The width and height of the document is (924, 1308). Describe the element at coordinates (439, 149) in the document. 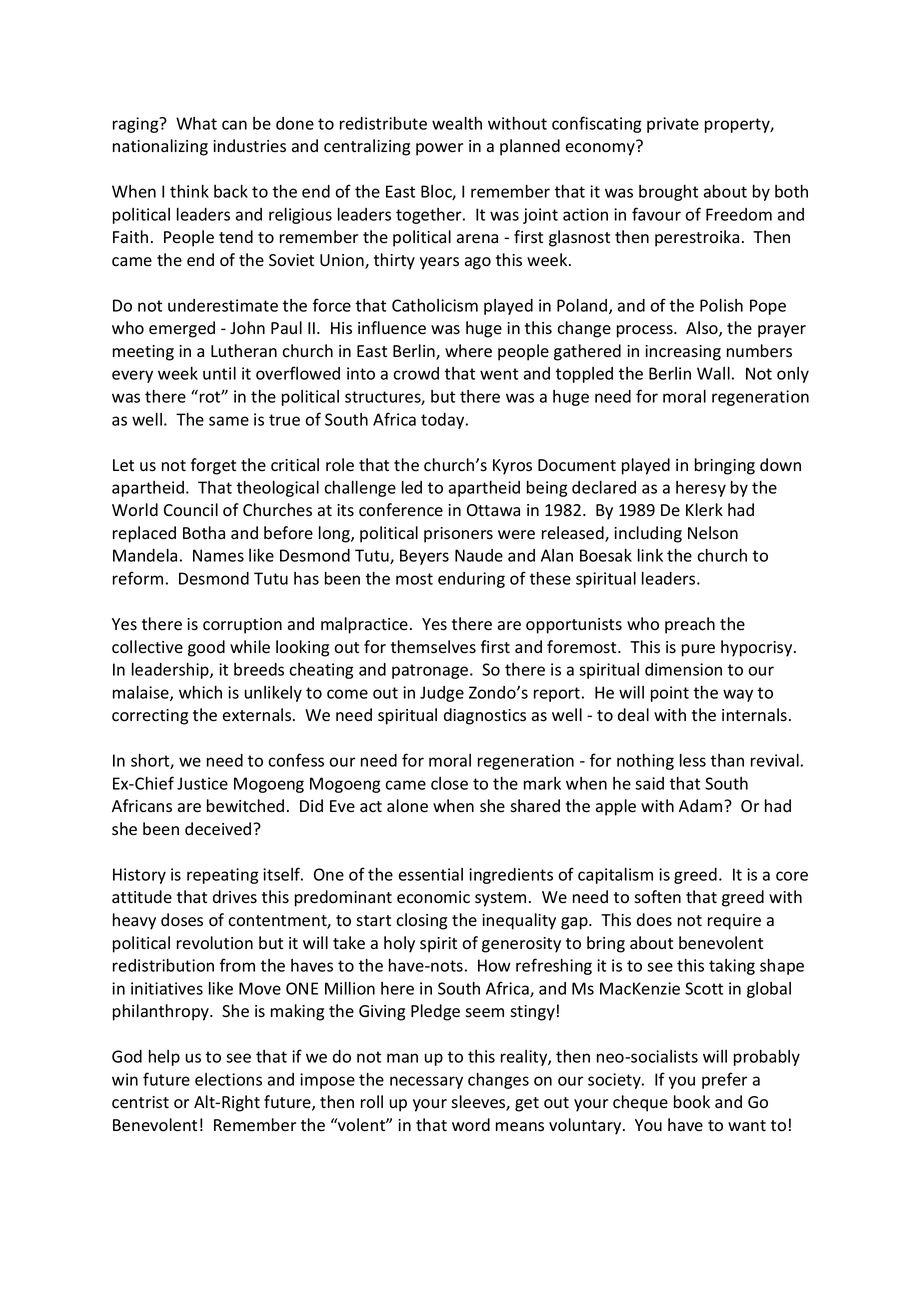

I see `power` at that location.
